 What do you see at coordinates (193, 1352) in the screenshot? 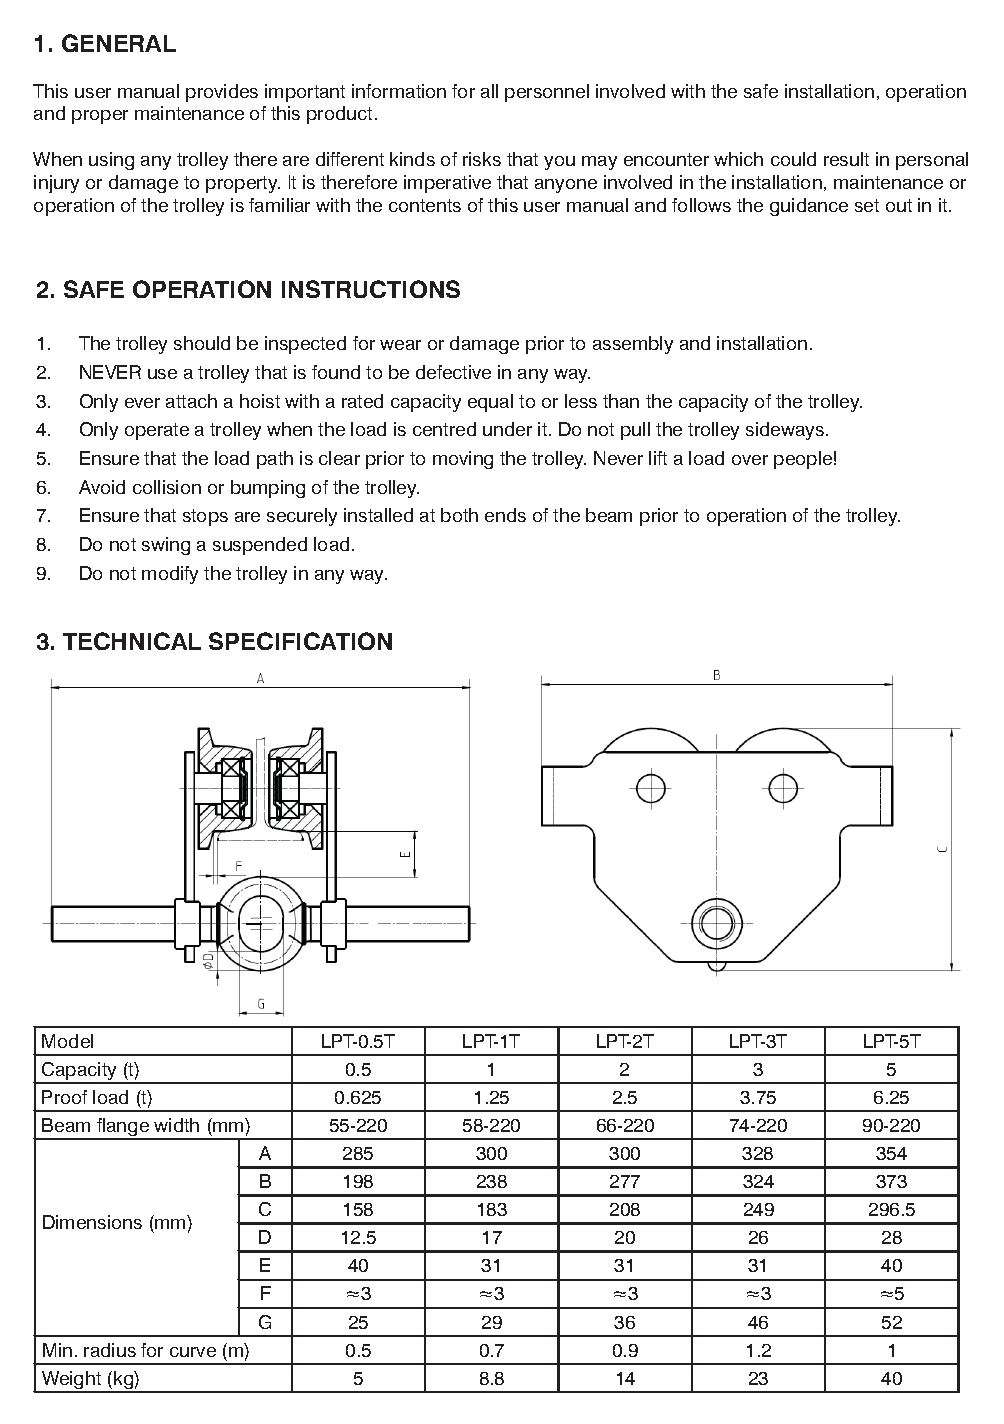
I see `curve` at bounding box center [193, 1352].
